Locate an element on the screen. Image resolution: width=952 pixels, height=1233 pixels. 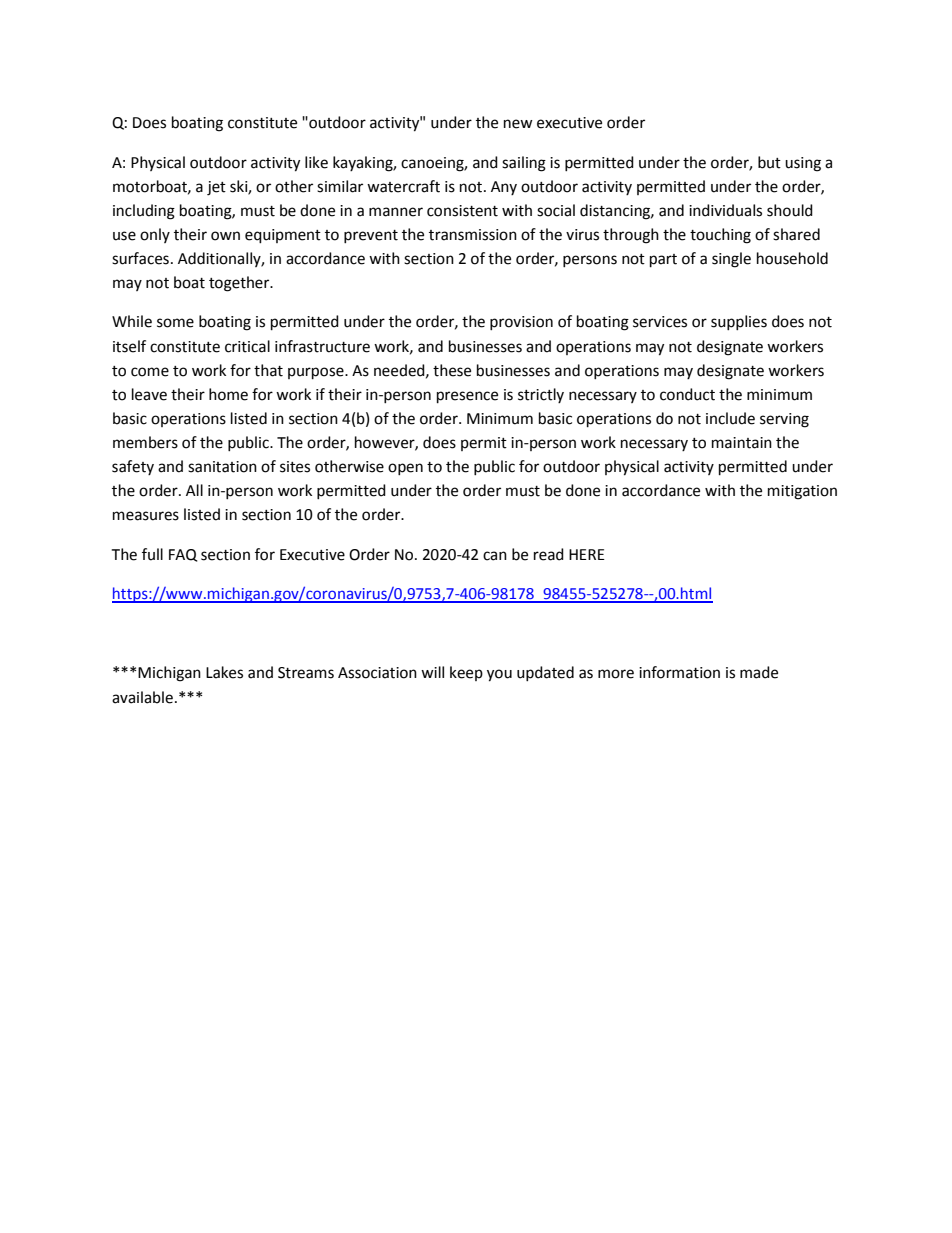
measures is located at coordinates (146, 516).
